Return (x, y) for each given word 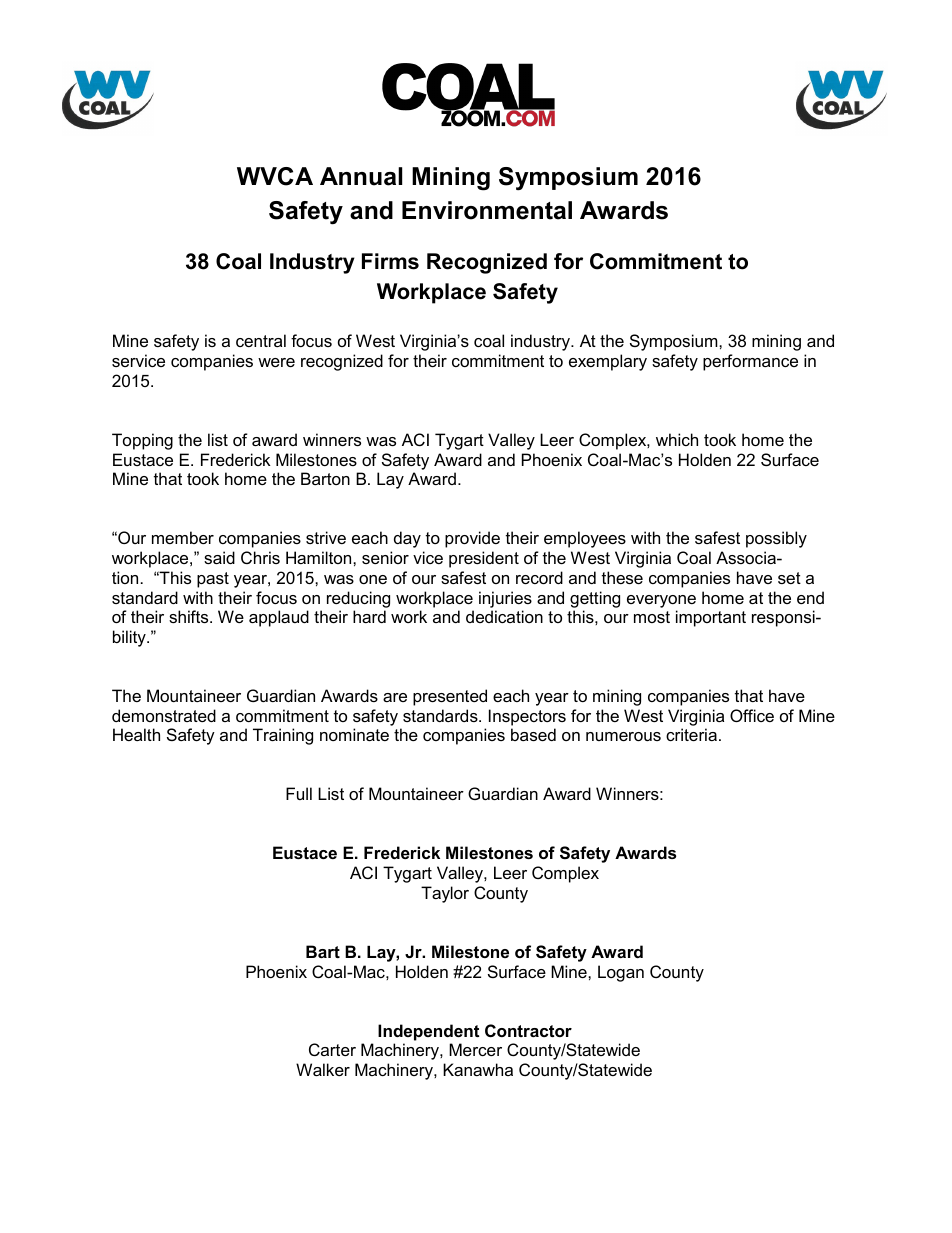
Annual (361, 176)
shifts (190, 616)
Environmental (487, 210)
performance (750, 362)
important (711, 618)
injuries (505, 599)
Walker (323, 1069)
